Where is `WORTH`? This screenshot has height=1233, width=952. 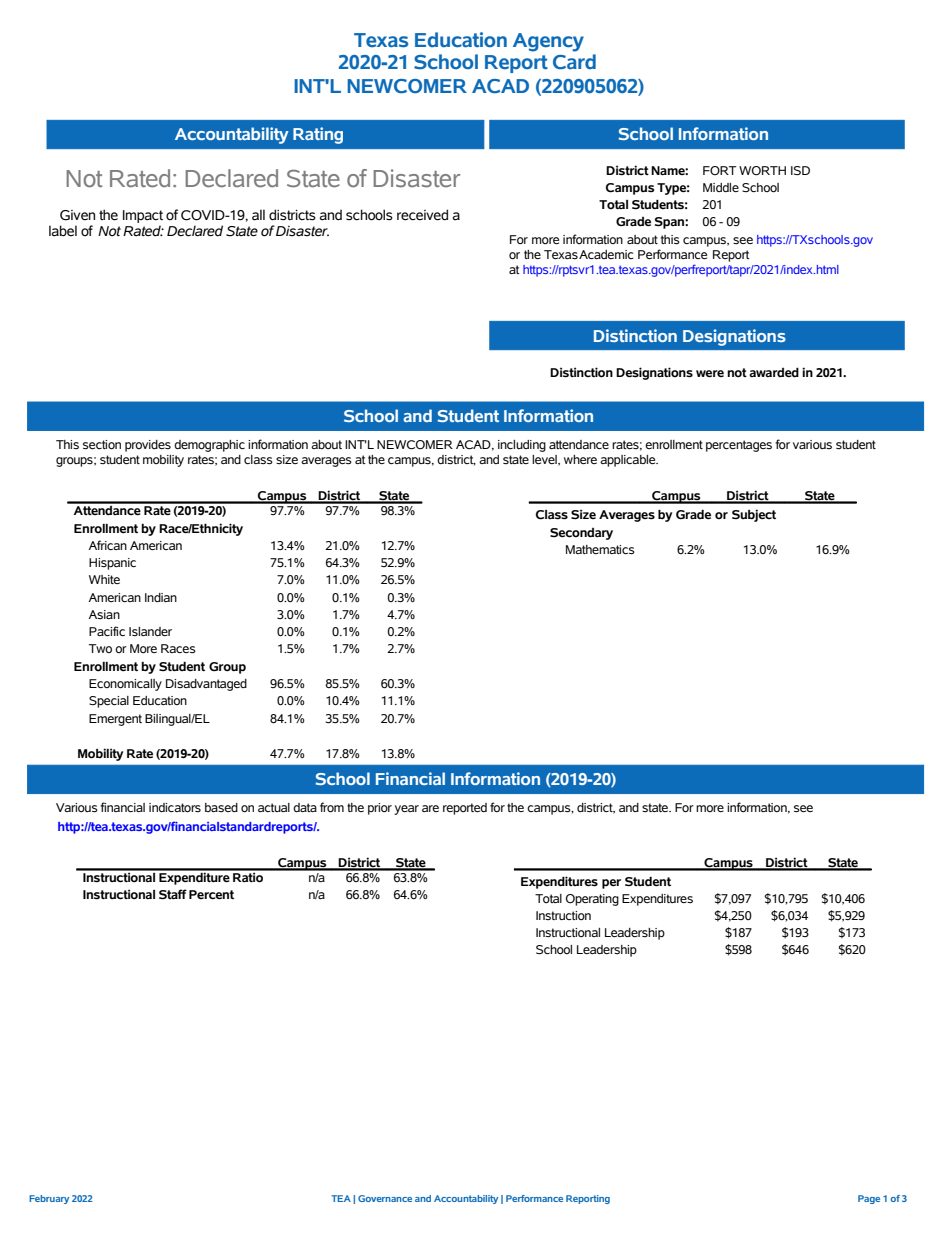
WORTH is located at coordinates (762, 171).
